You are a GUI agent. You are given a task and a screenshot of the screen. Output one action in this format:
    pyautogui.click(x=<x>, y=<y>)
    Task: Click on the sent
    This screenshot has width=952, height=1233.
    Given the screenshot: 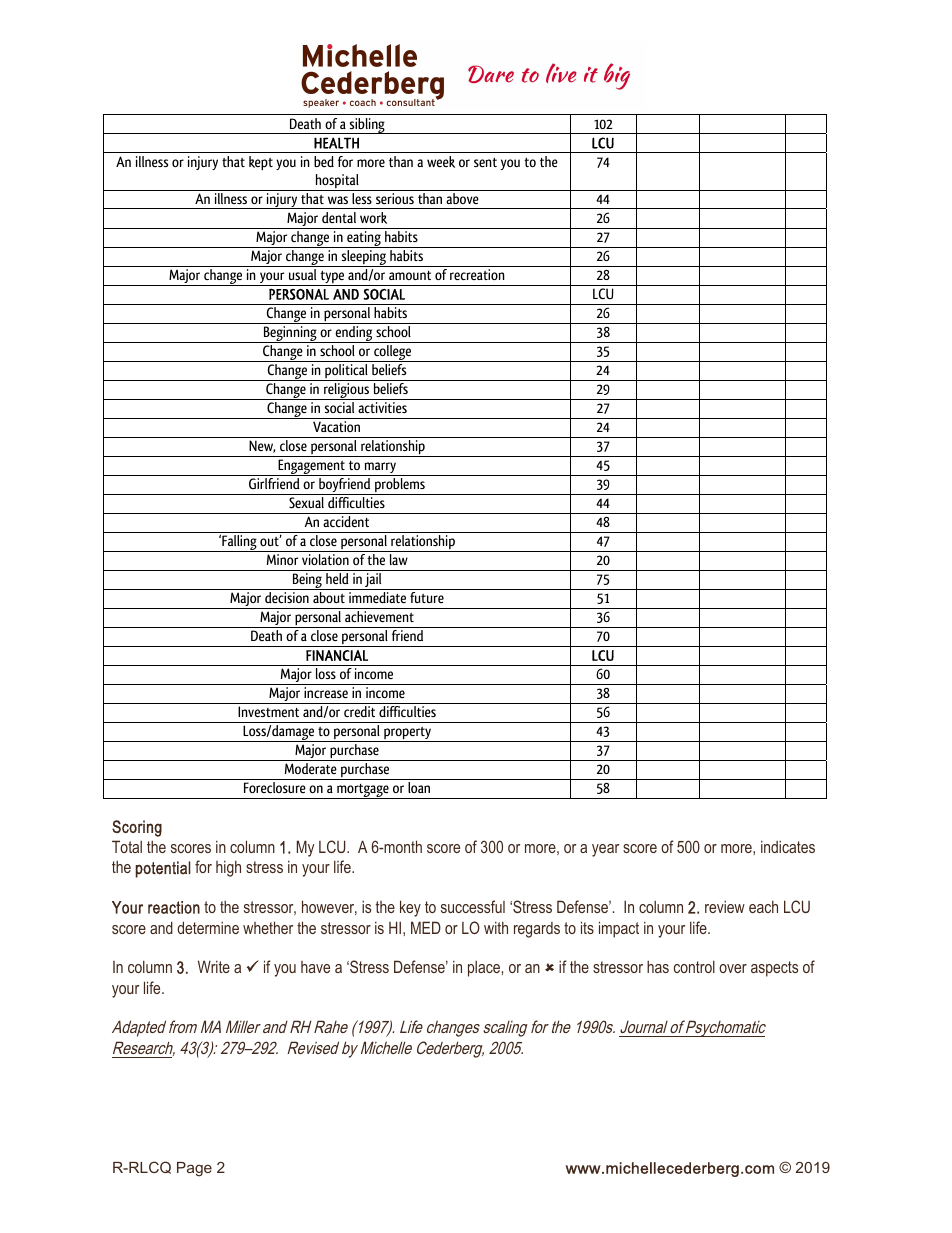 What is the action you would take?
    pyautogui.click(x=485, y=162)
